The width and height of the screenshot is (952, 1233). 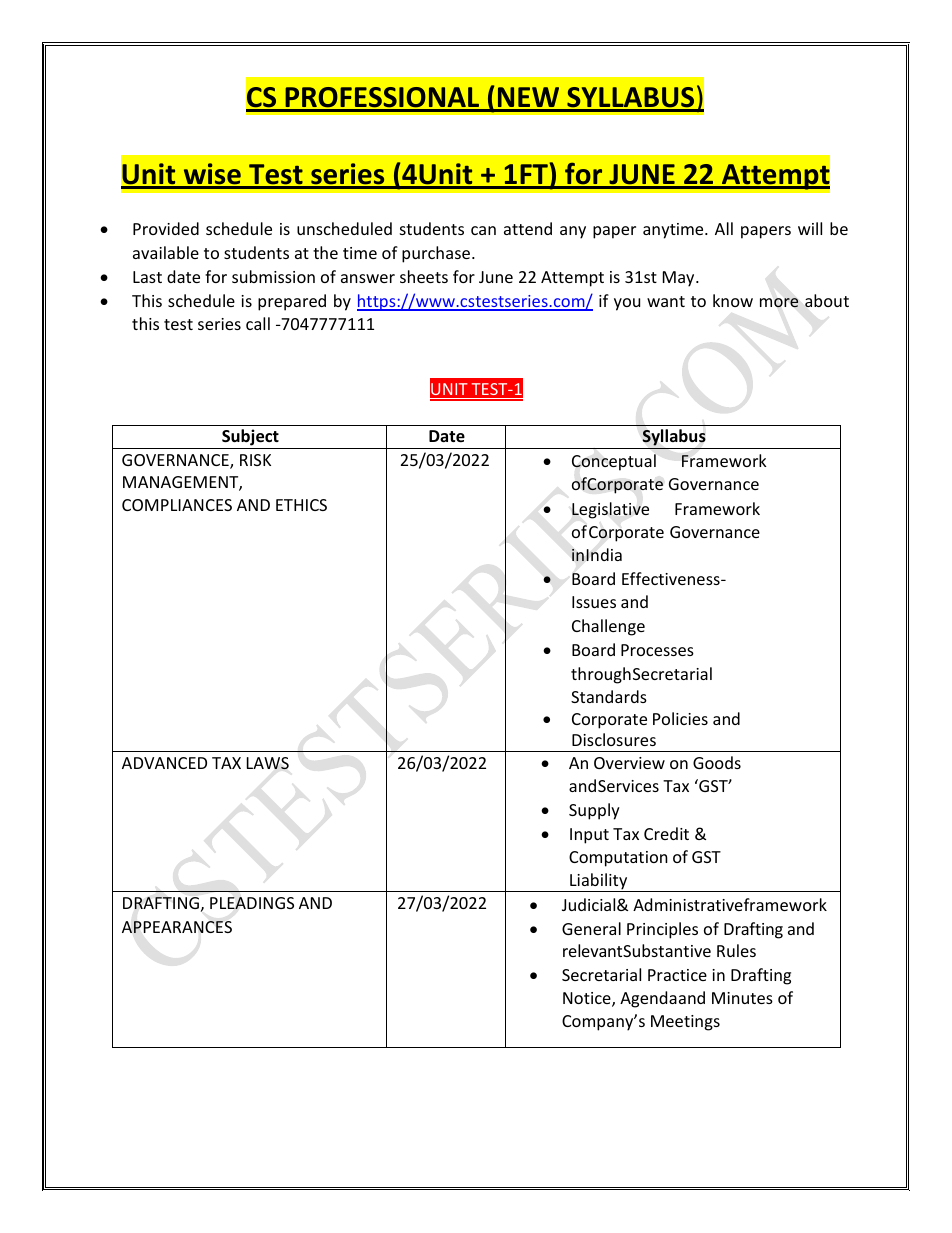 What do you see at coordinates (610, 510) in the screenshot?
I see `Legislative` at bounding box center [610, 510].
